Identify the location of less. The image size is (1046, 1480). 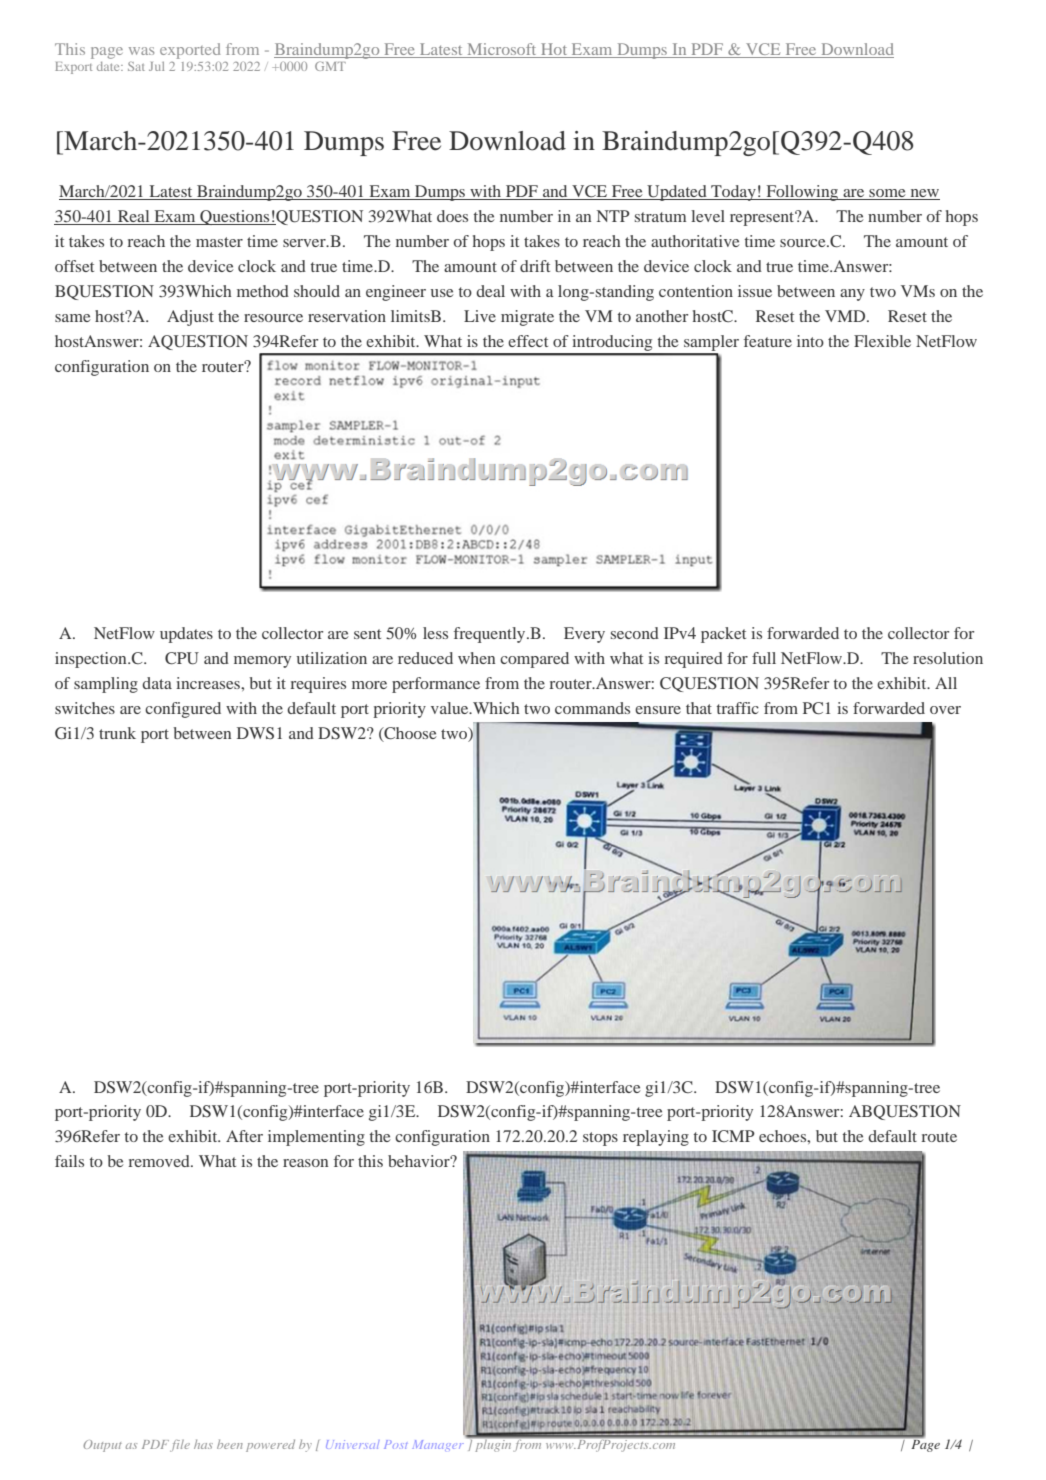
(435, 633).
